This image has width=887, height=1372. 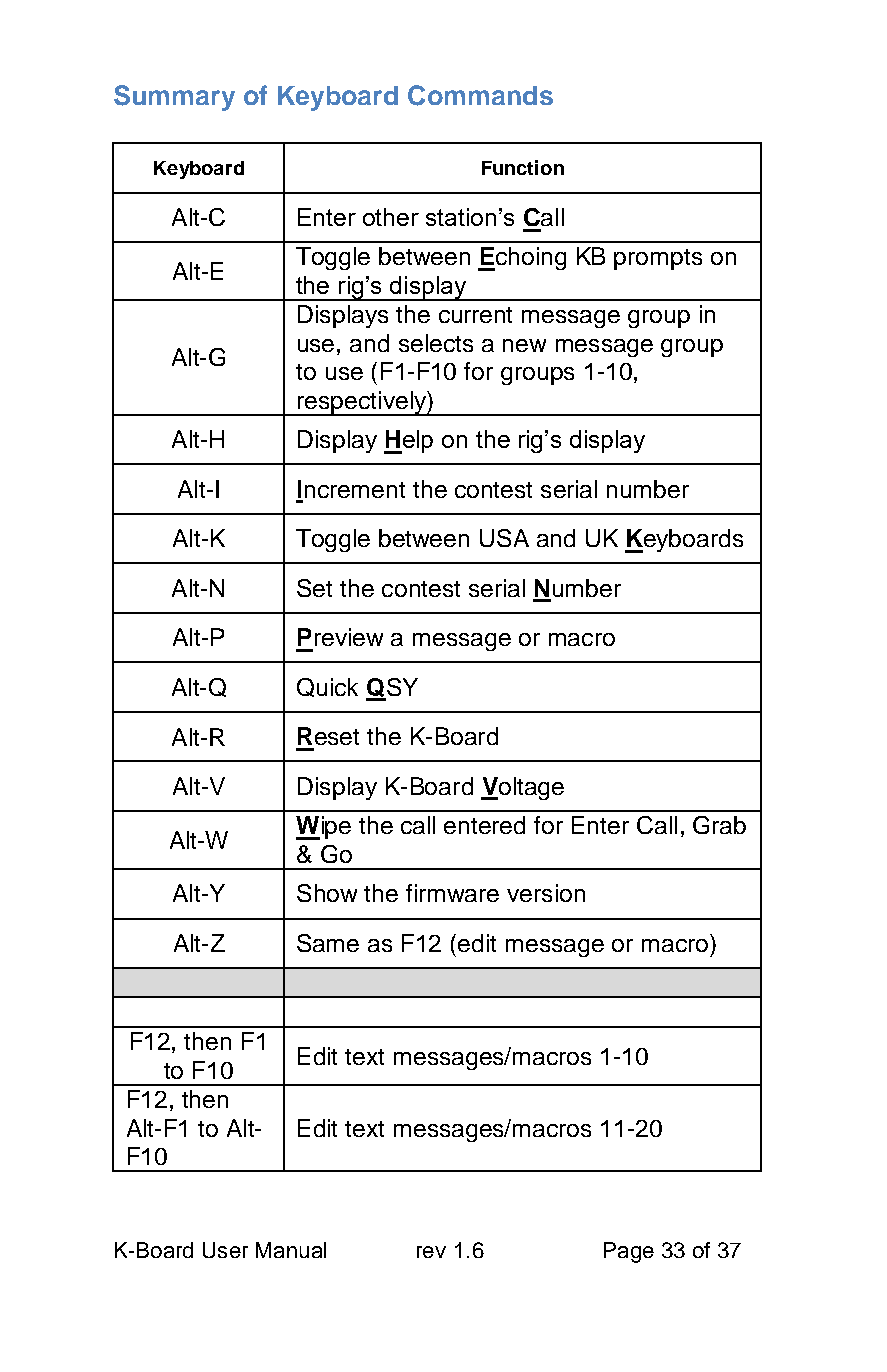 I want to click on Commands, so click(x=480, y=95).
